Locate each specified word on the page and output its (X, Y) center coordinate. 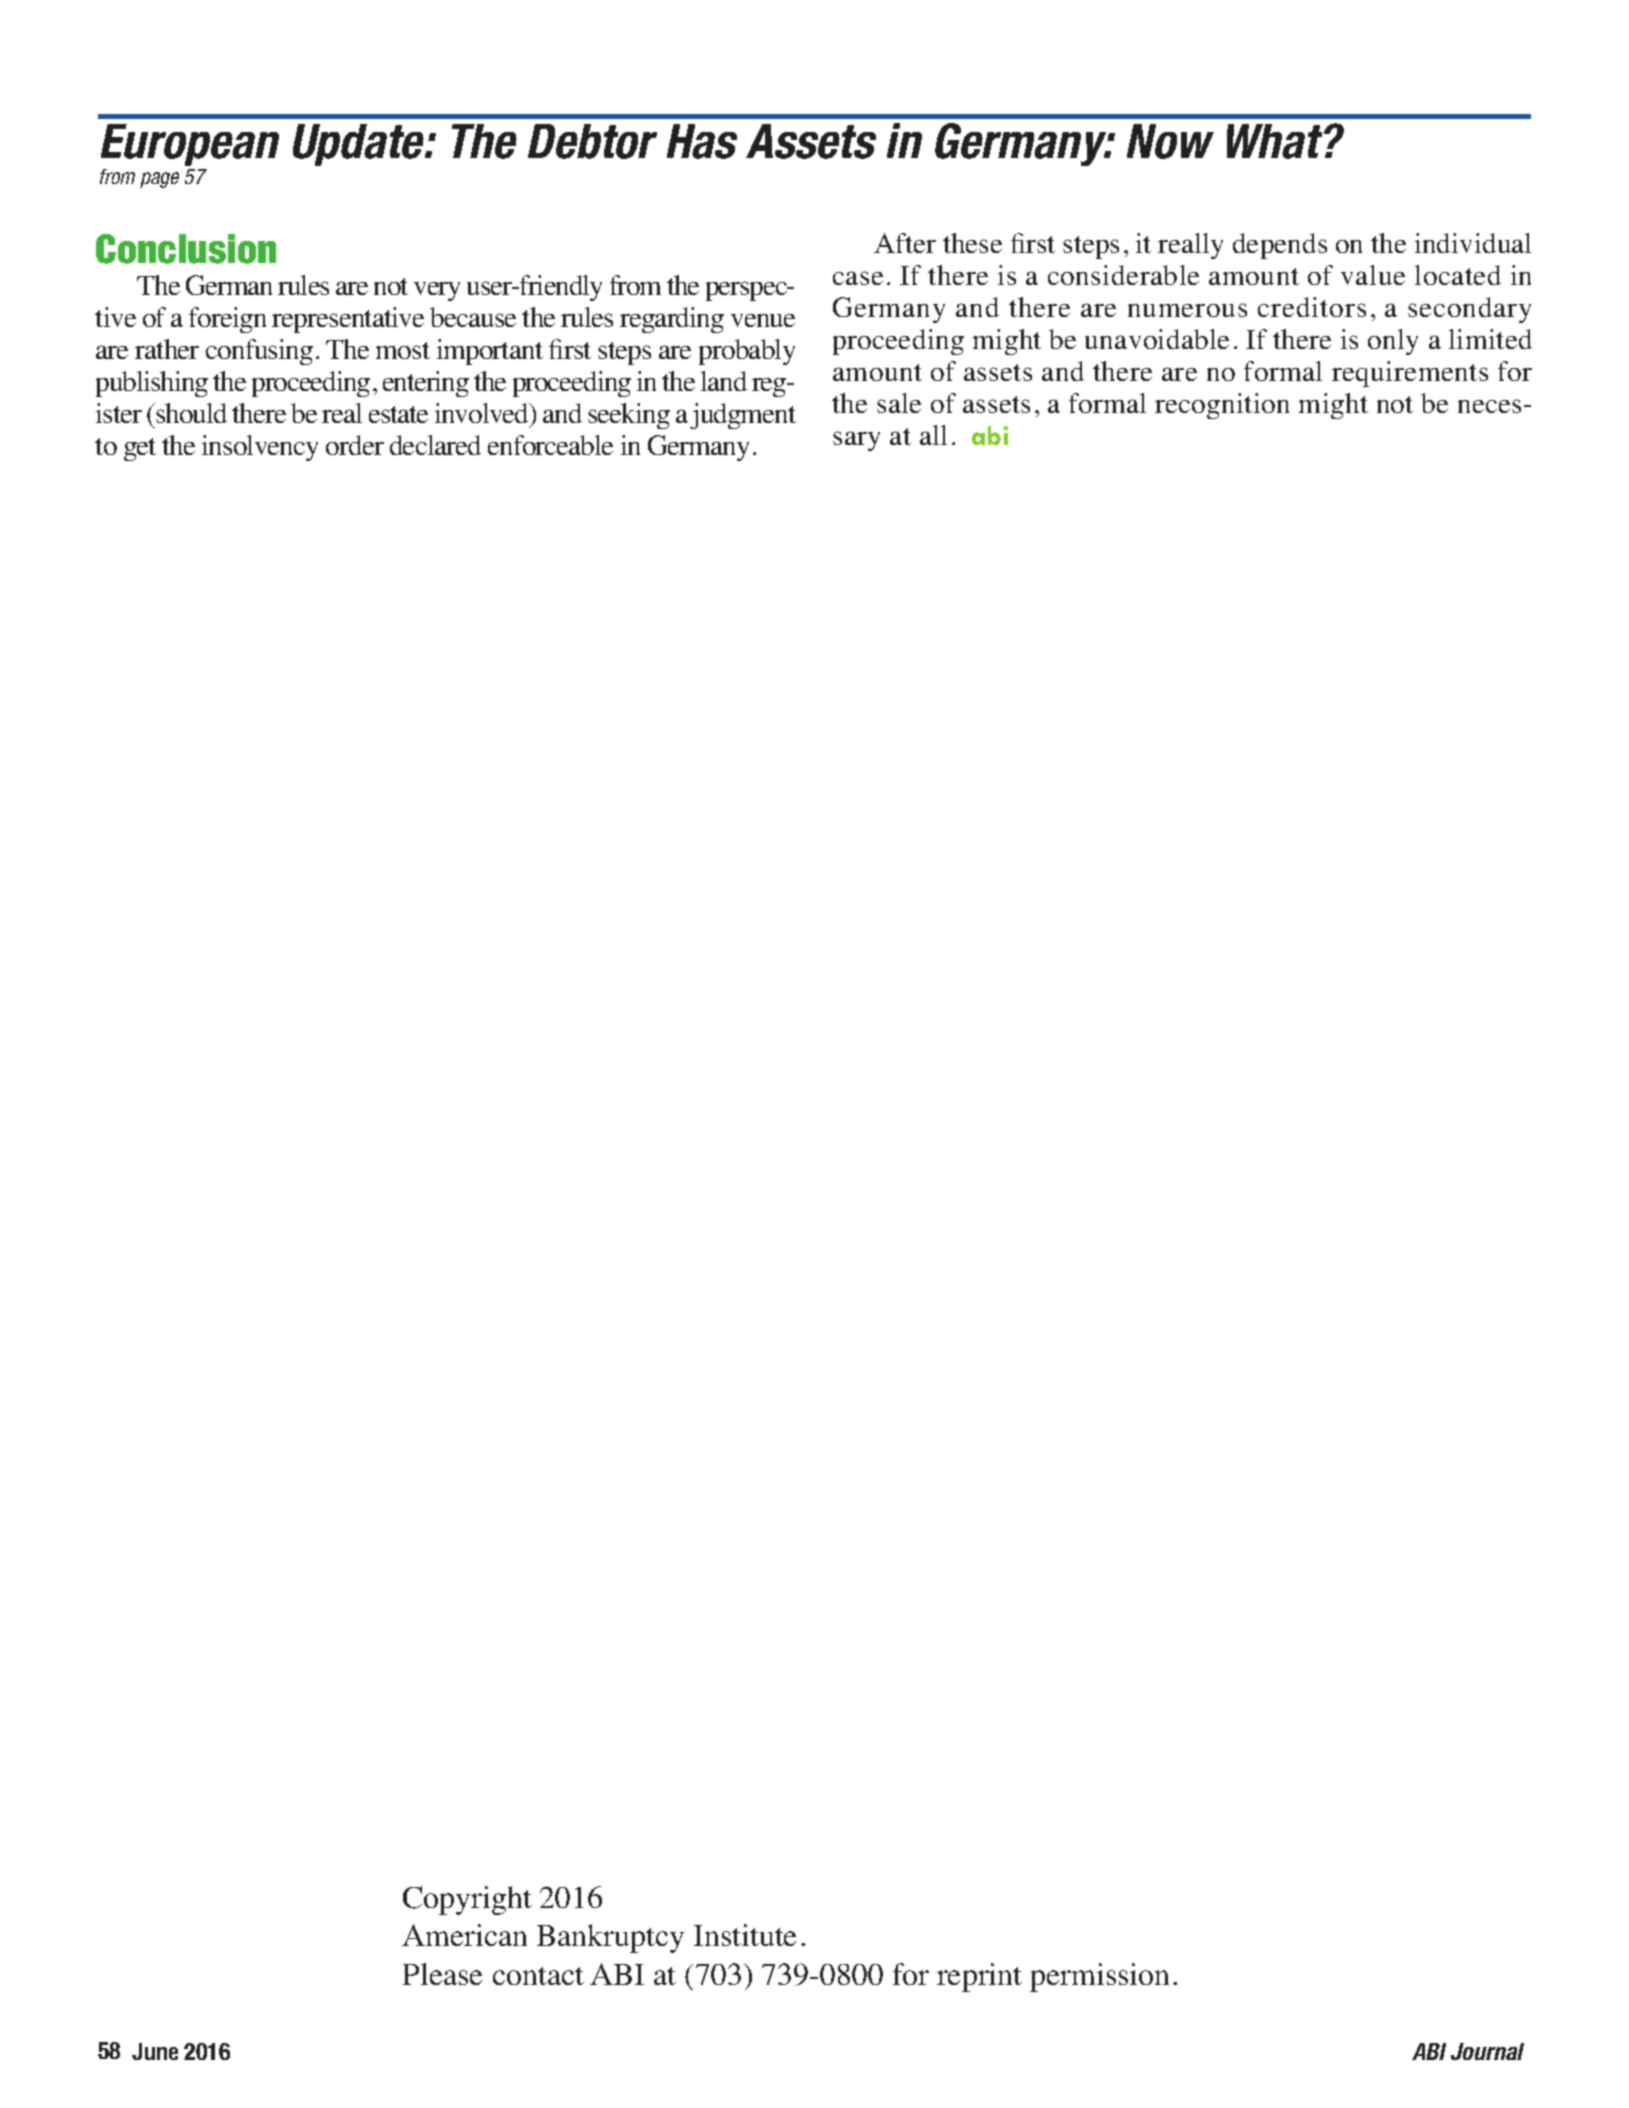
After (905, 243)
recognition (1222, 406)
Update (360, 145)
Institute (745, 1935)
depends (1280, 246)
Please (442, 1974)
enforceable (550, 445)
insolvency (260, 448)
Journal (1487, 2051)
